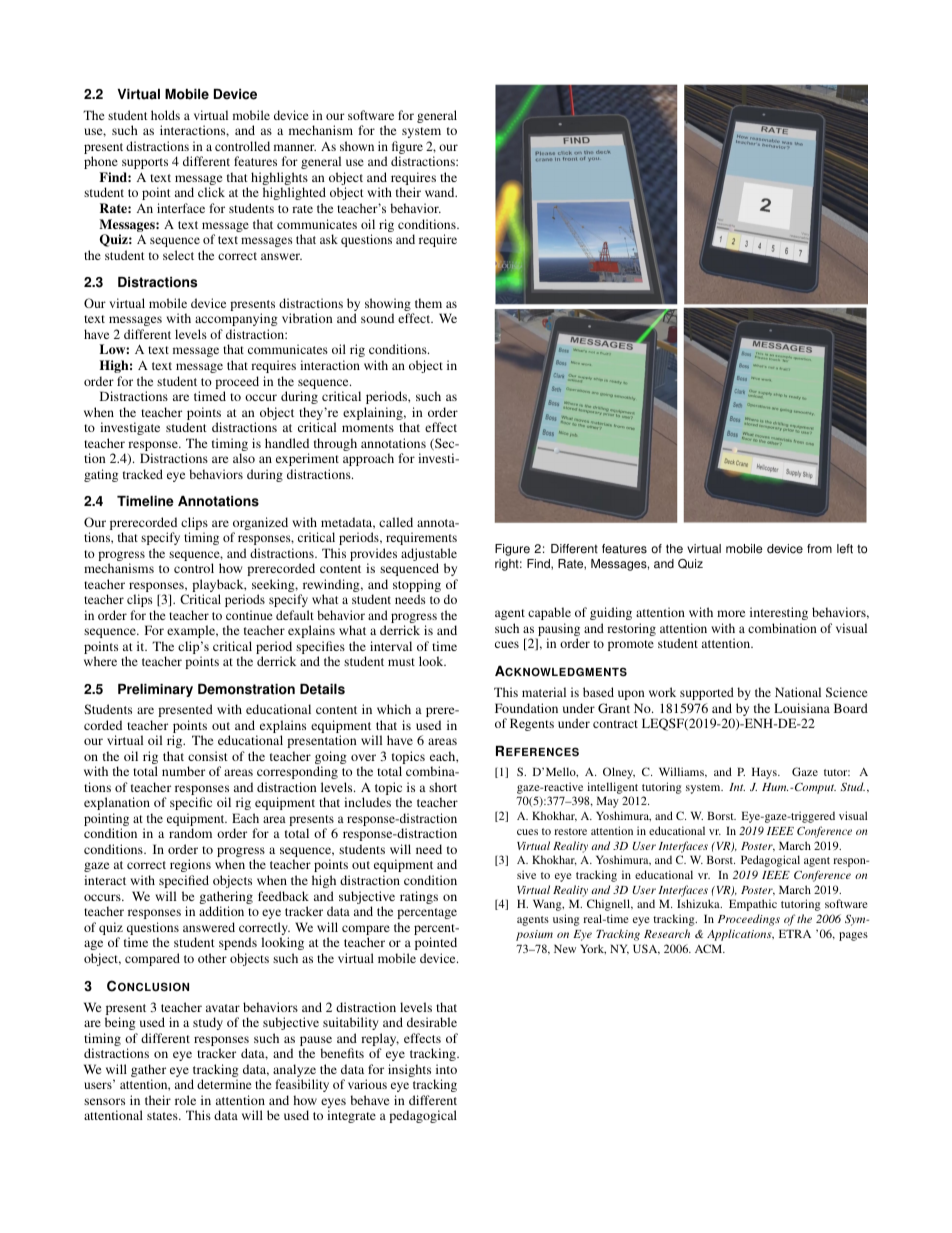 The width and height of the page is (952, 1233). I want to click on role, so click(185, 1100).
